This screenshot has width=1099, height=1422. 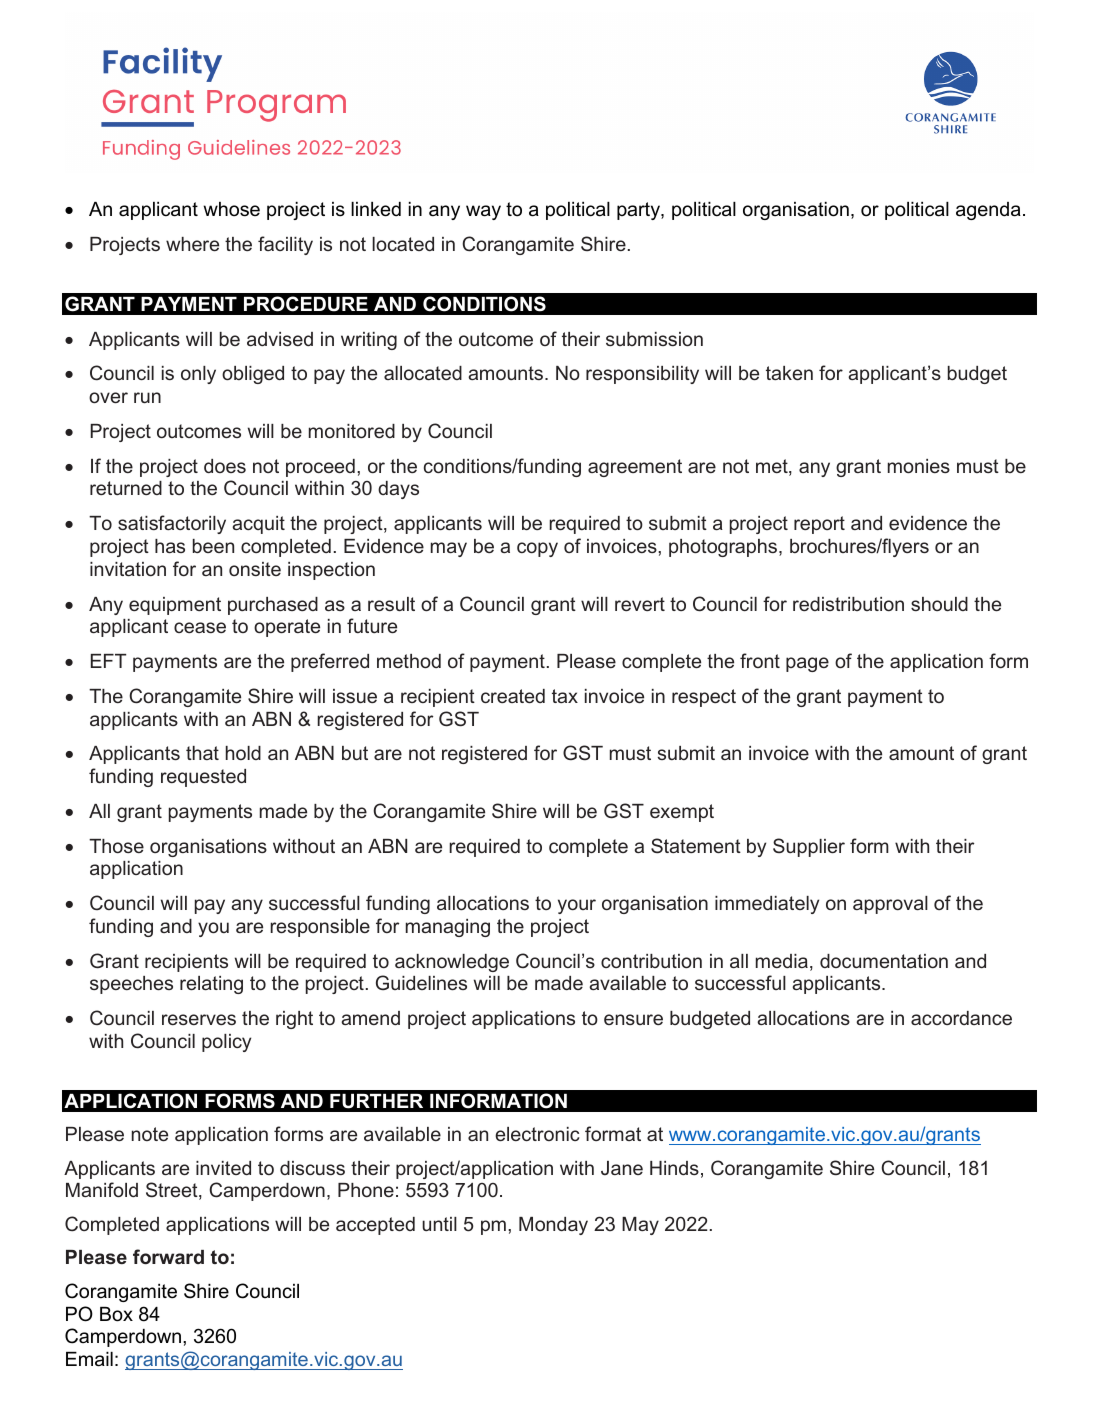 I want to click on requested, so click(x=203, y=778).
